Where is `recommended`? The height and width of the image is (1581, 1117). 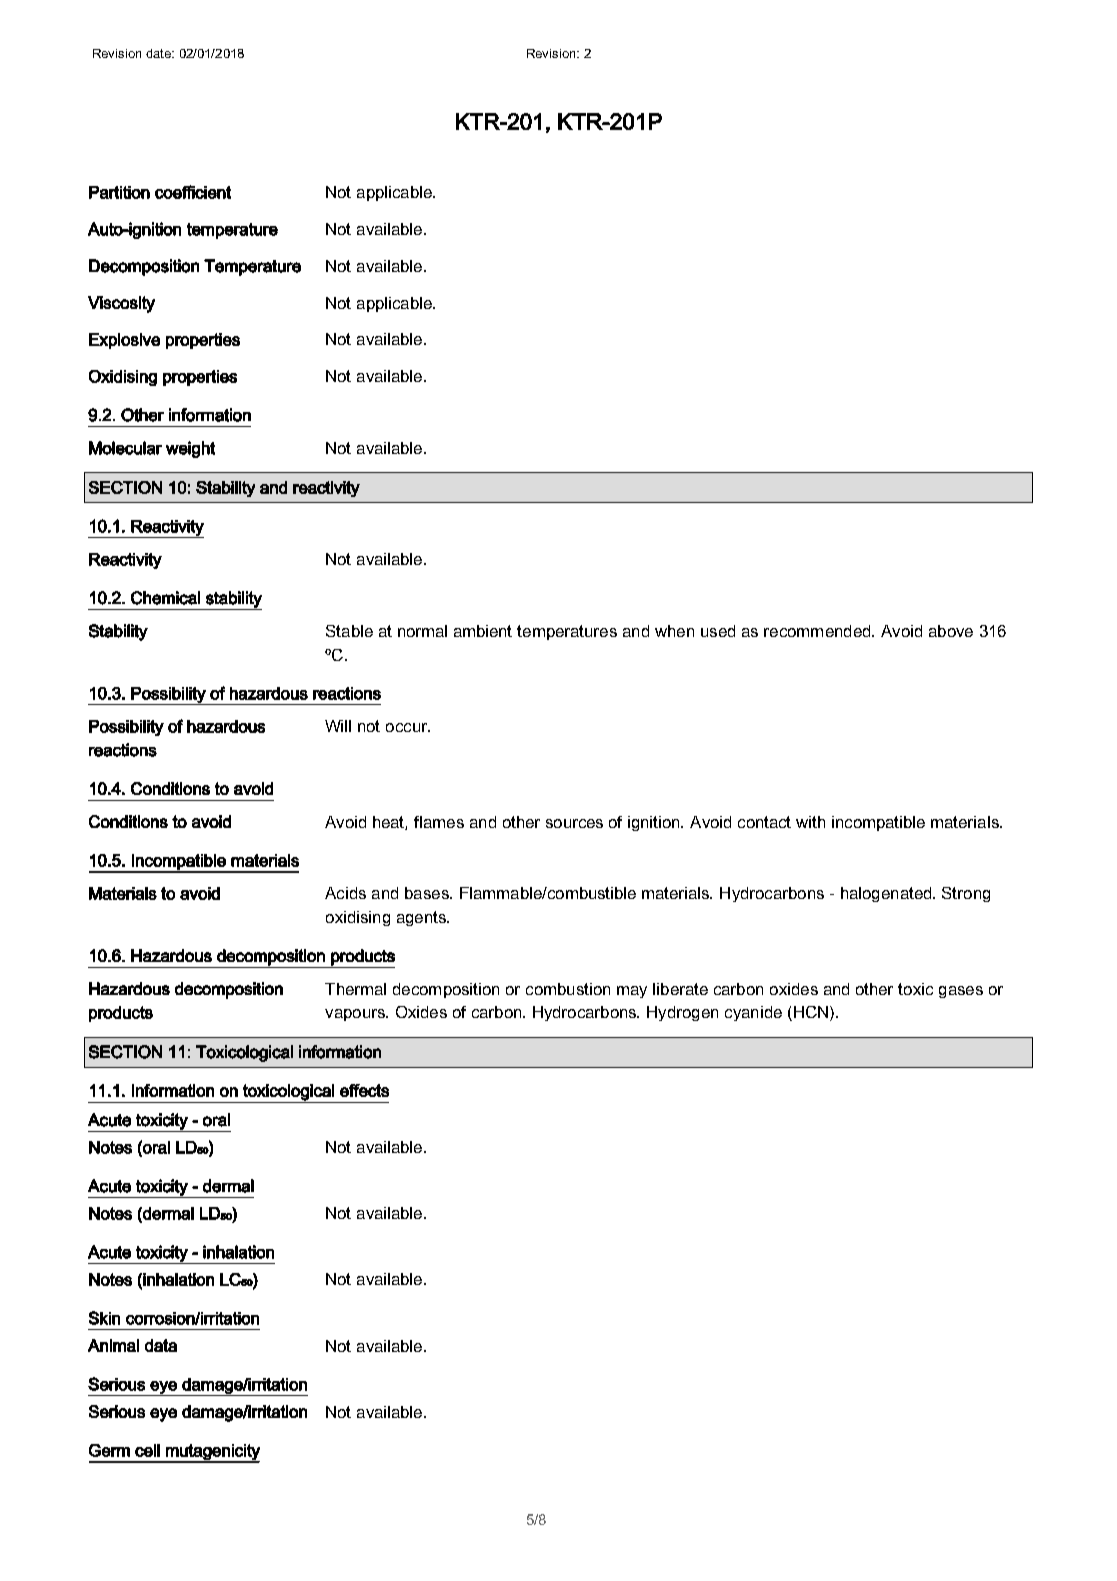
recommended is located at coordinates (818, 631).
